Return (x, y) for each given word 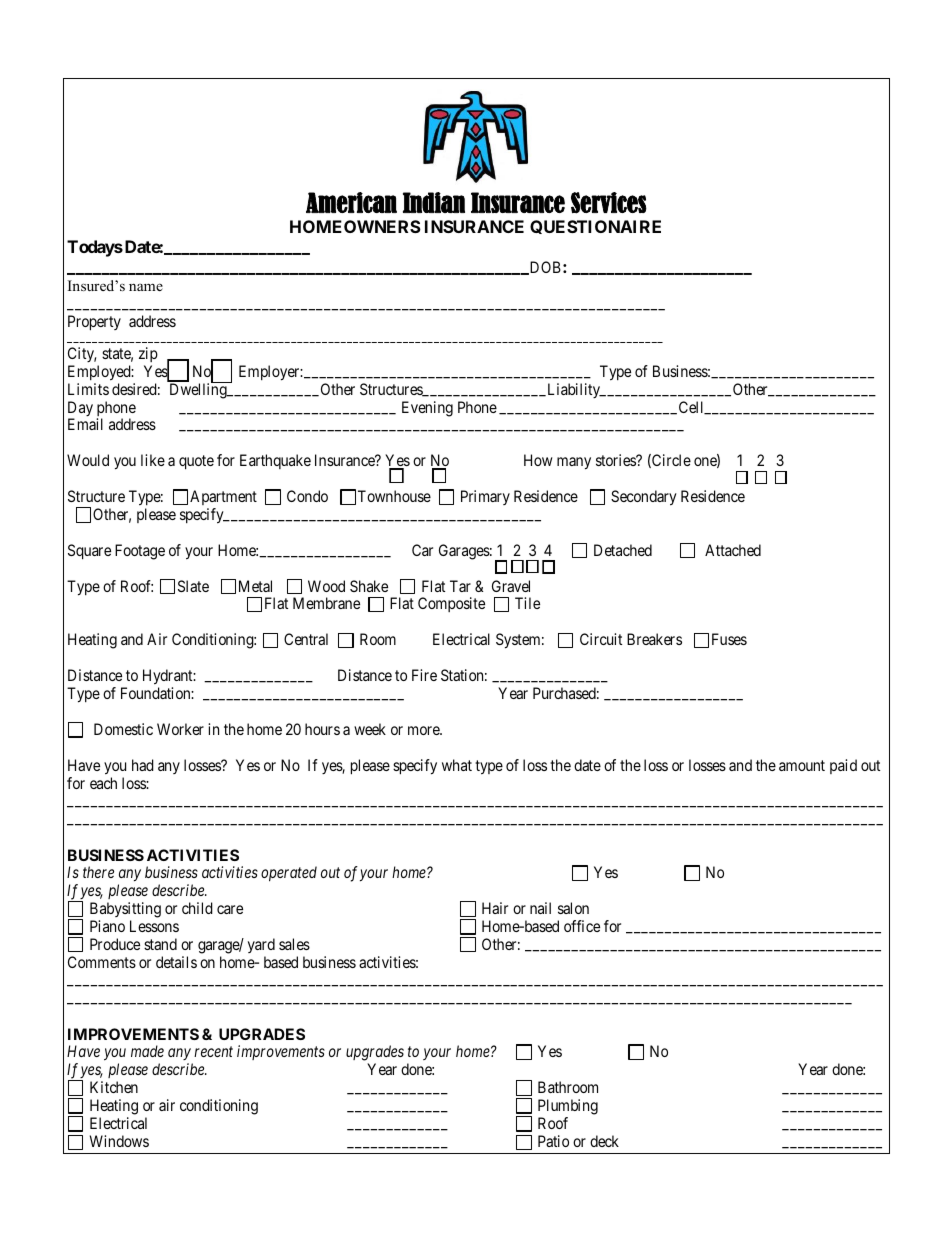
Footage (140, 552)
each (103, 783)
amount (802, 765)
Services (609, 203)
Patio (553, 1141)
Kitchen (114, 1087)
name (146, 287)
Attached (733, 550)
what (457, 765)
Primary (485, 497)
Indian (434, 202)
